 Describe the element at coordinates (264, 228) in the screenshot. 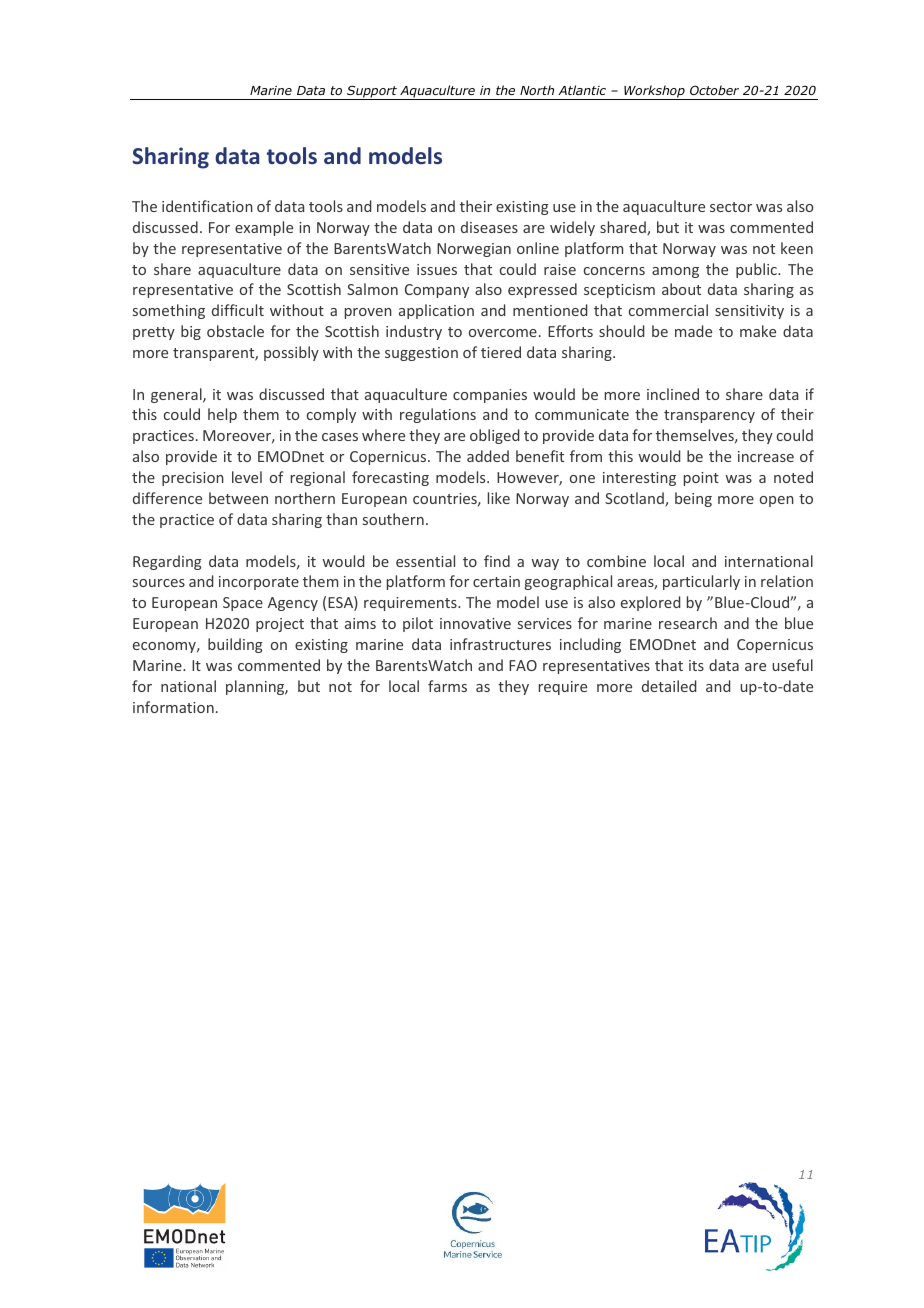

I see `example` at that location.
